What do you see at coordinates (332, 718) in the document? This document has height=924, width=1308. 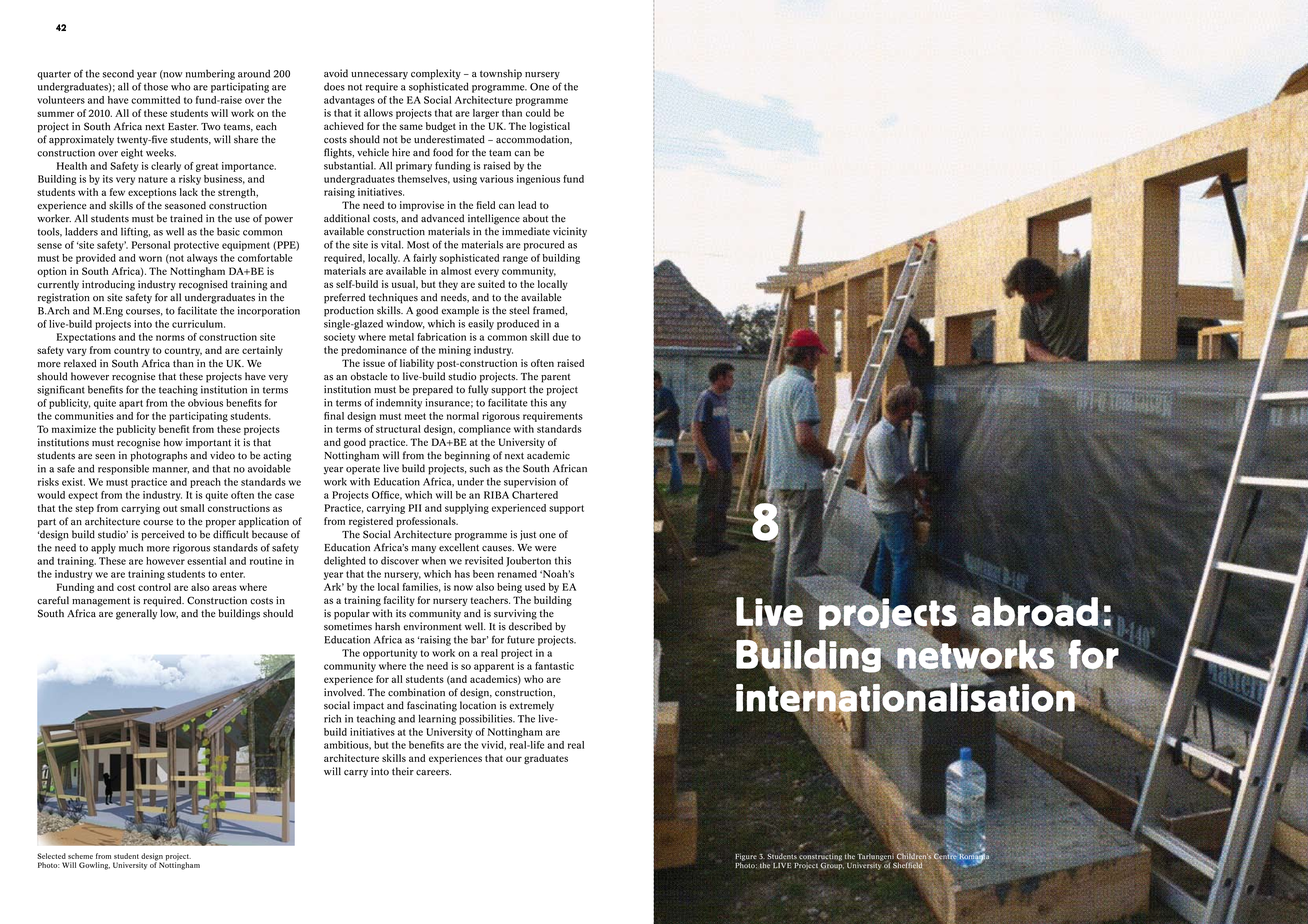 I see `rich` at bounding box center [332, 718].
